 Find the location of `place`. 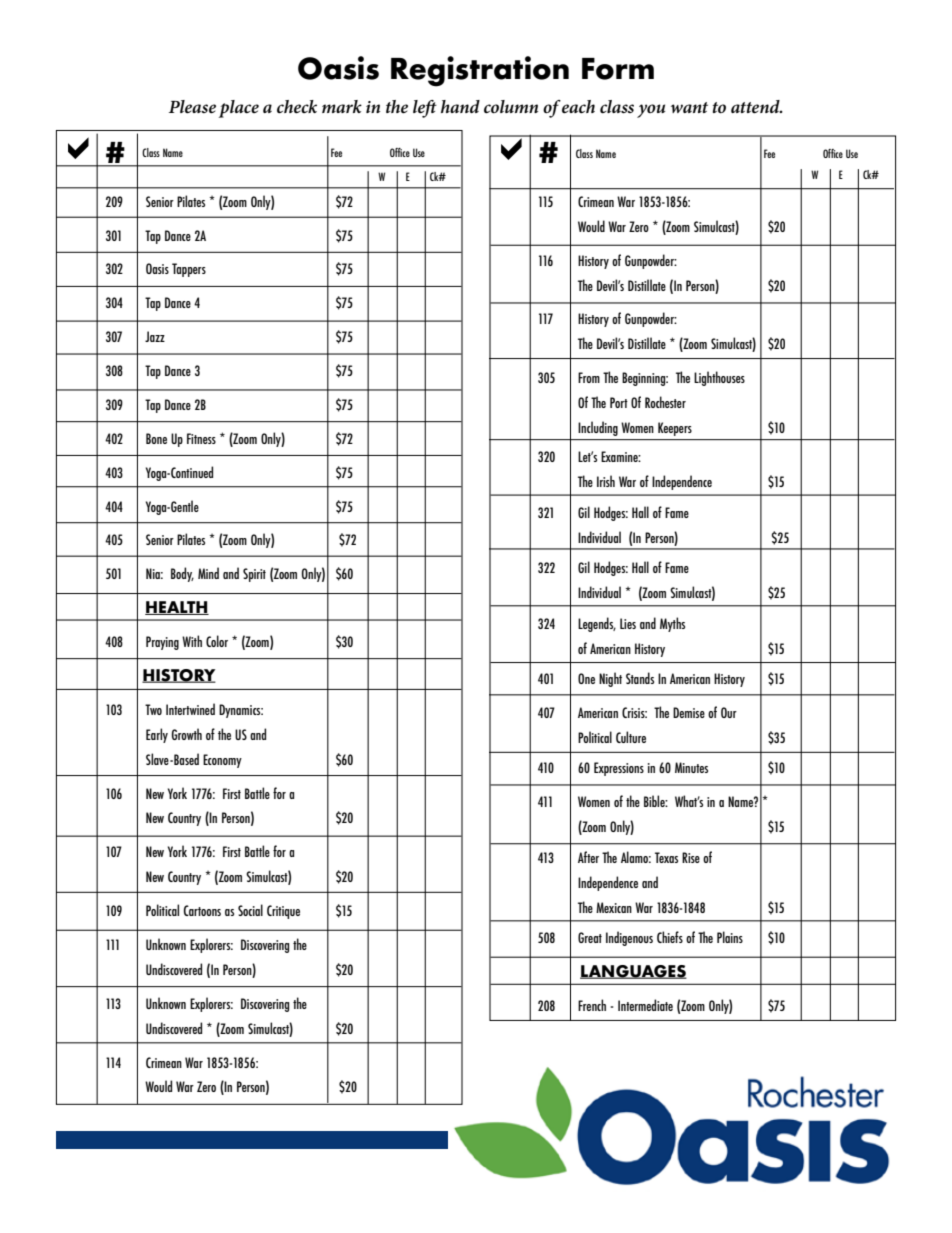

place is located at coordinates (239, 109).
